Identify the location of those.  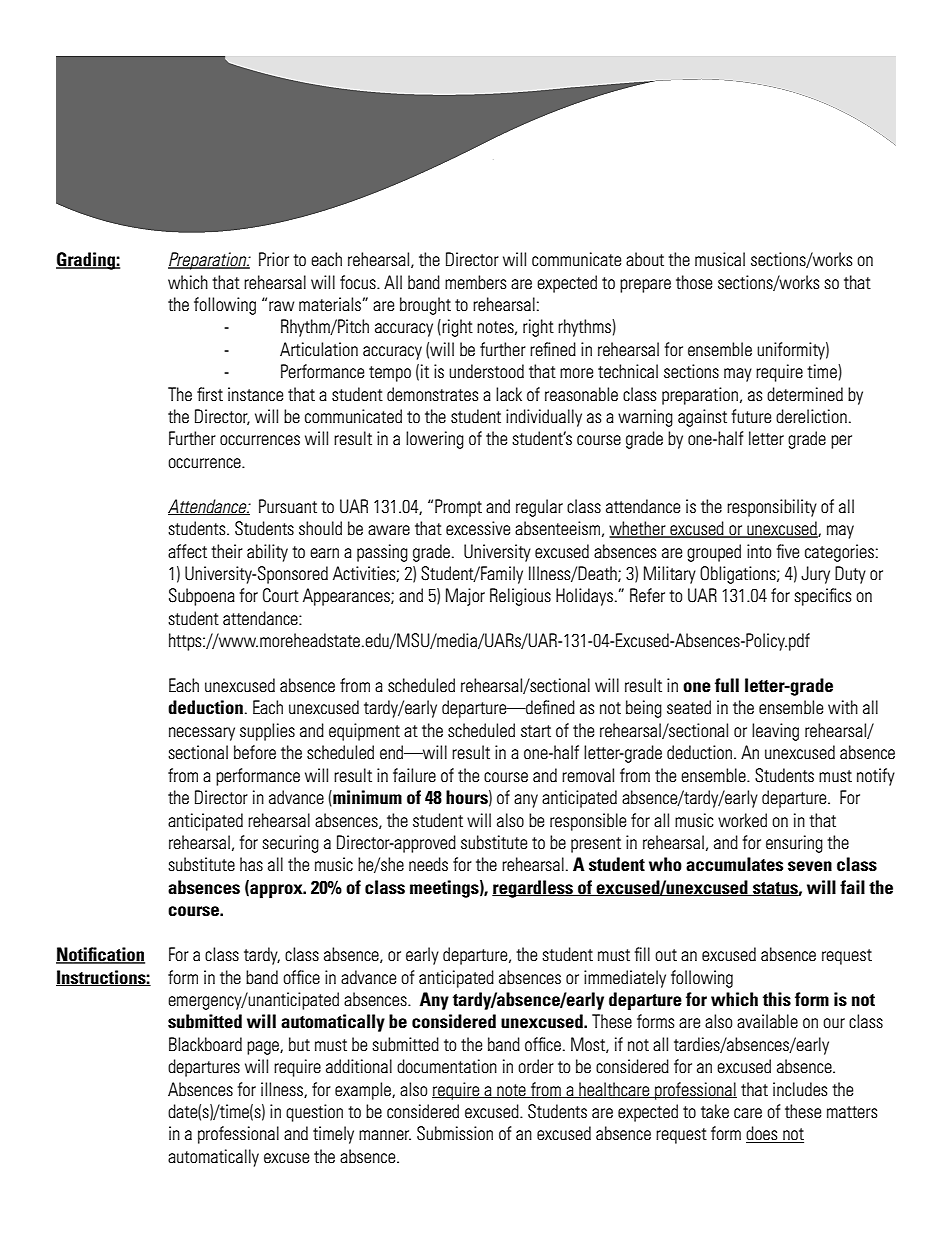
(694, 282).
